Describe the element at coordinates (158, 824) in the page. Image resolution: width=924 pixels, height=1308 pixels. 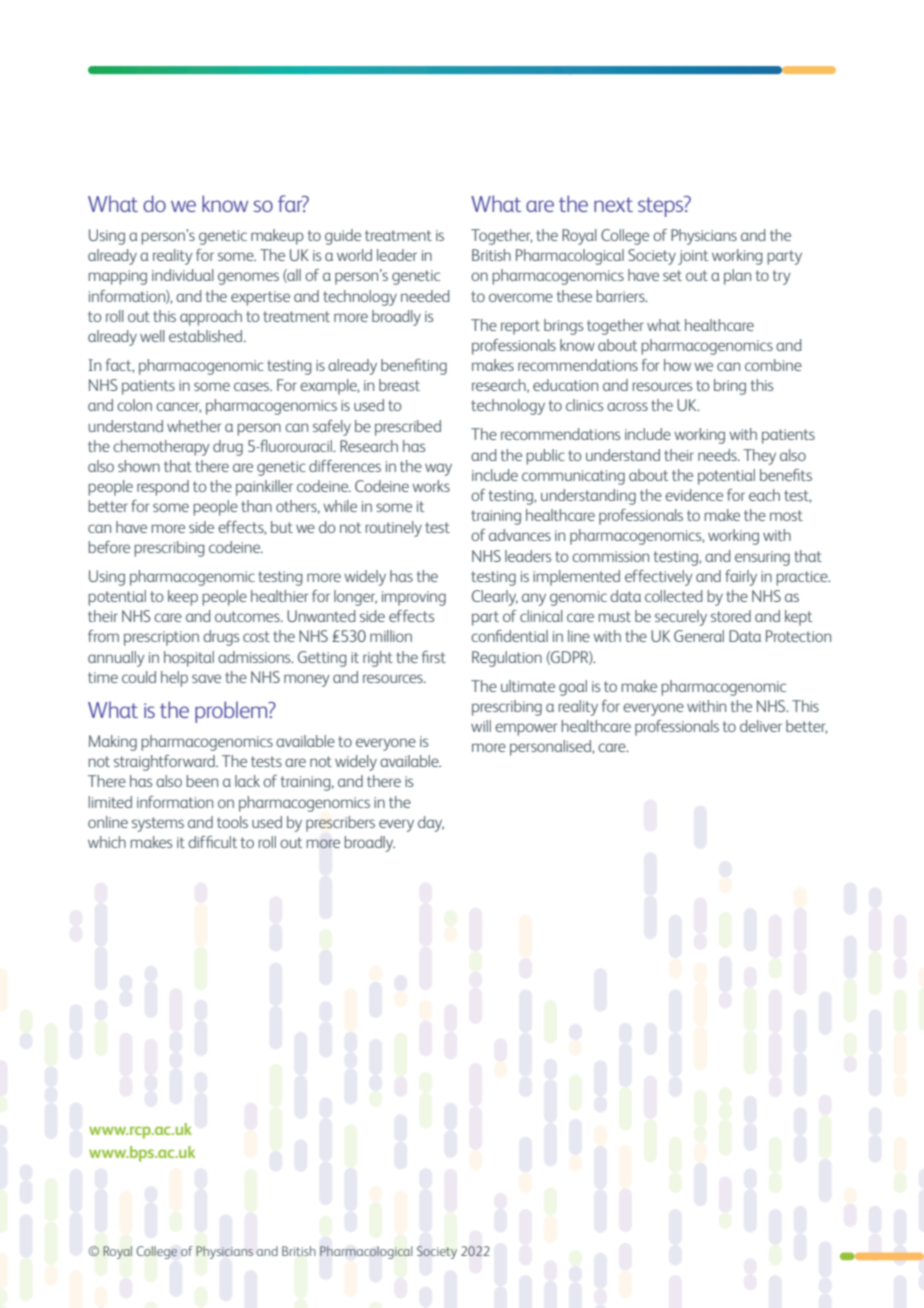
I see `systems` at that location.
